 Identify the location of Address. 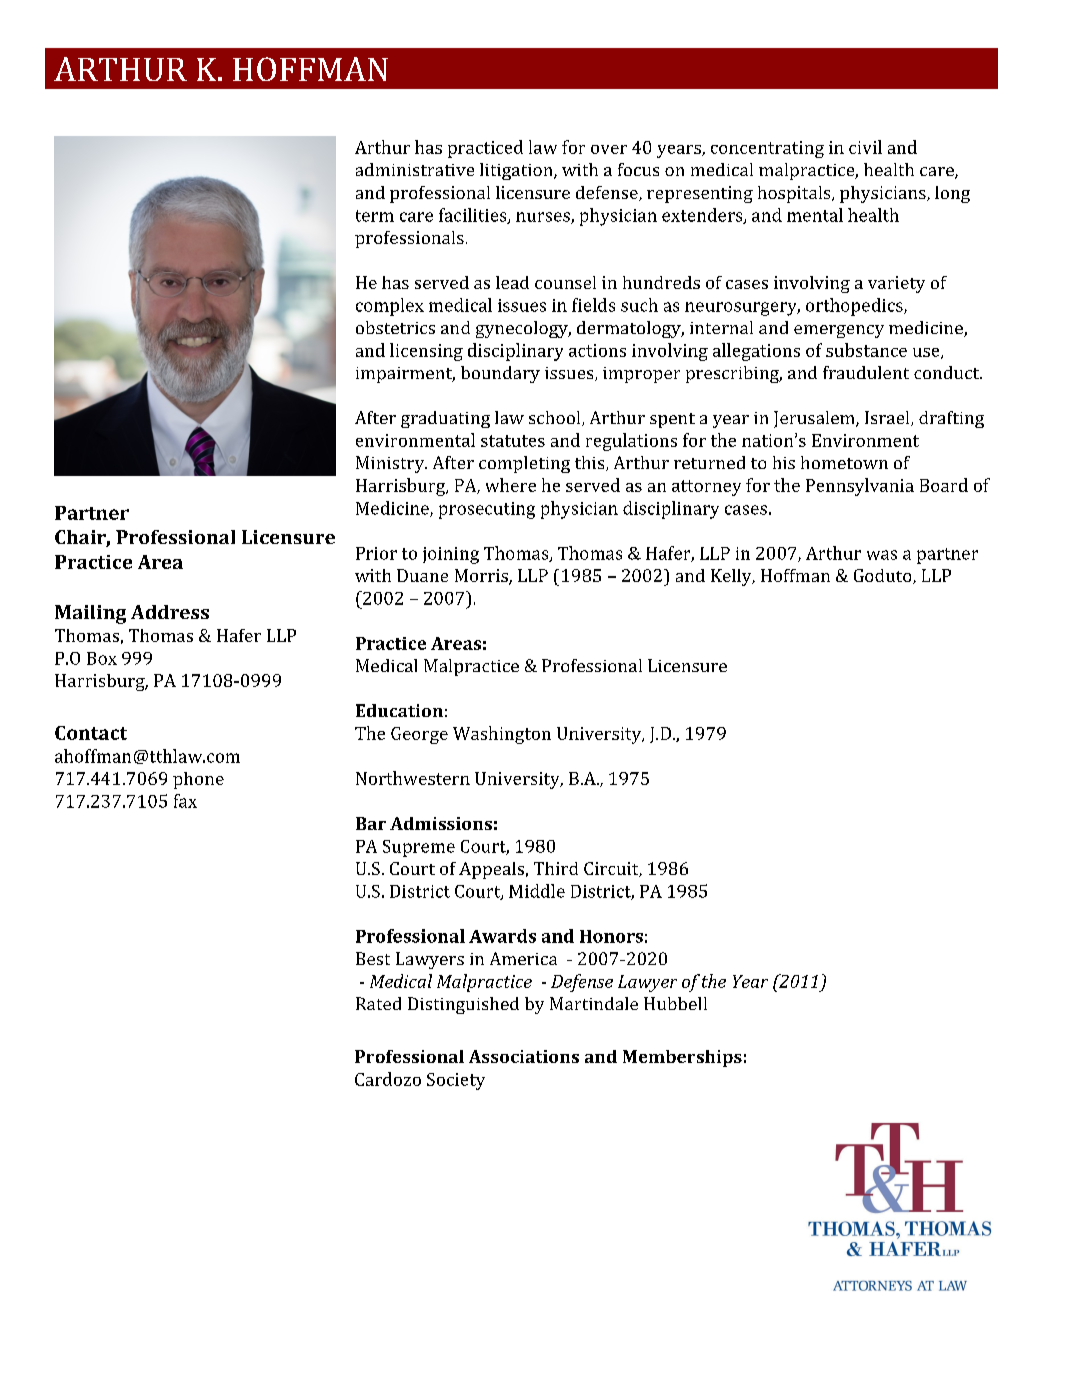
(170, 612).
